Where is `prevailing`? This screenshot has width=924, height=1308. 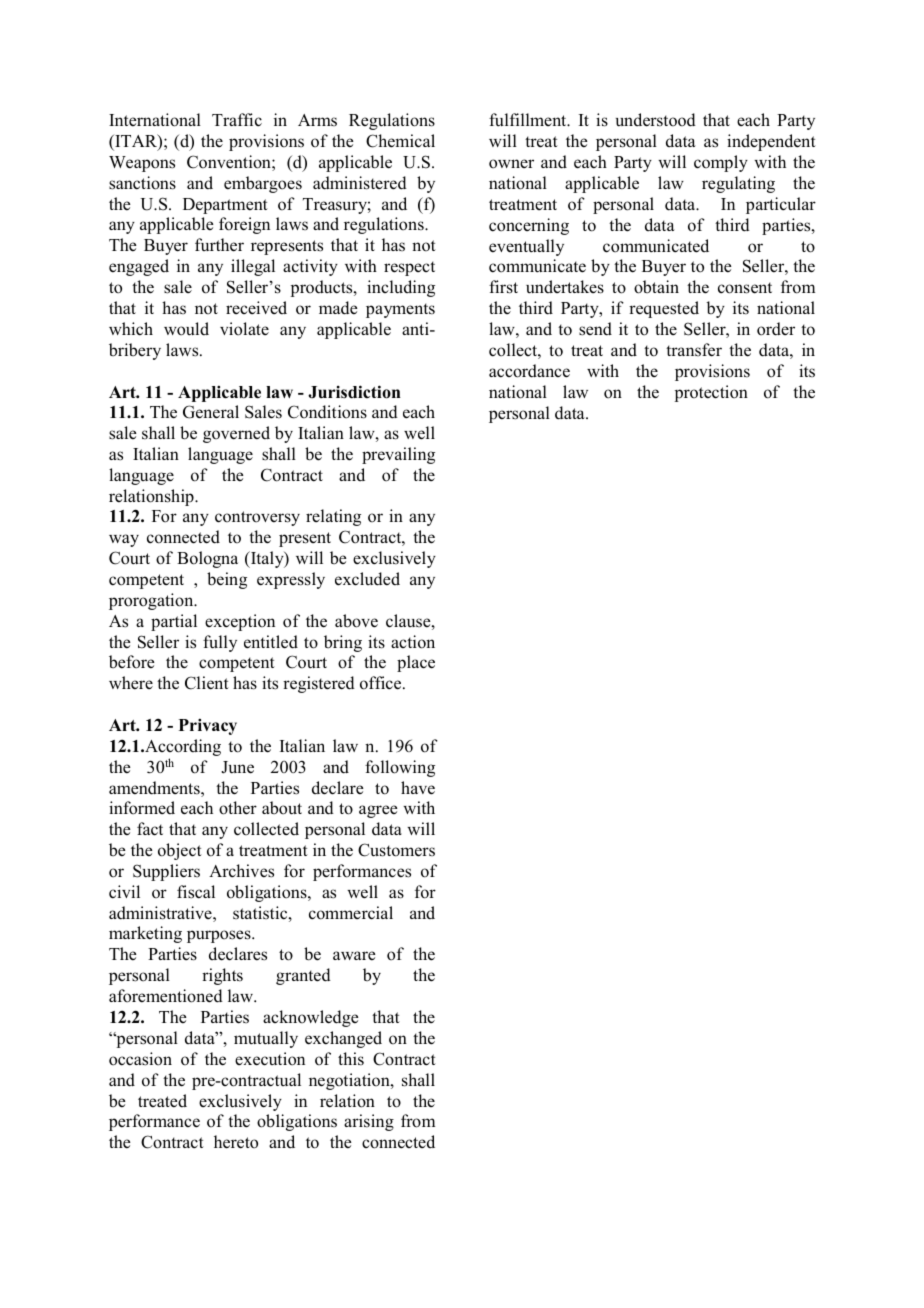 prevailing is located at coordinates (398, 455).
